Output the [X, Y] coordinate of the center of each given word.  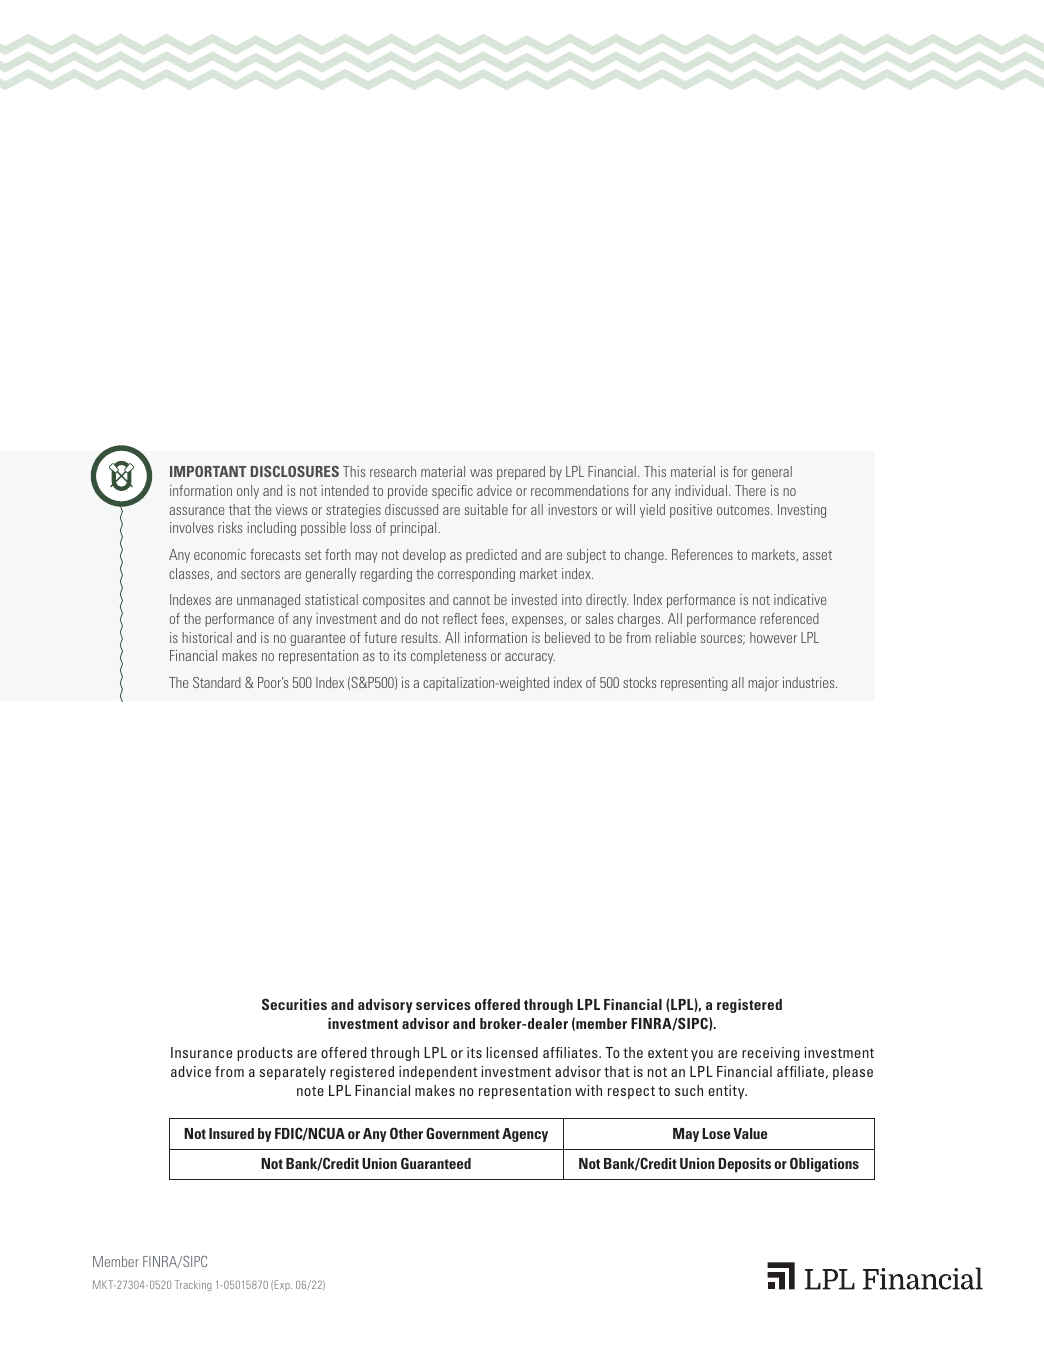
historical [207, 637]
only [248, 492]
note [310, 1091]
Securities [294, 1004]
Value [750, 1133]
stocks [639, 682]
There [750, 490]
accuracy [530, 658]
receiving [770, 1054]
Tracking [193, 1285]
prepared [521, 473]
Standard [217, 682]
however [773, 637]
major [763, 684]
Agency [525, 1135]
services [443, 1004]
